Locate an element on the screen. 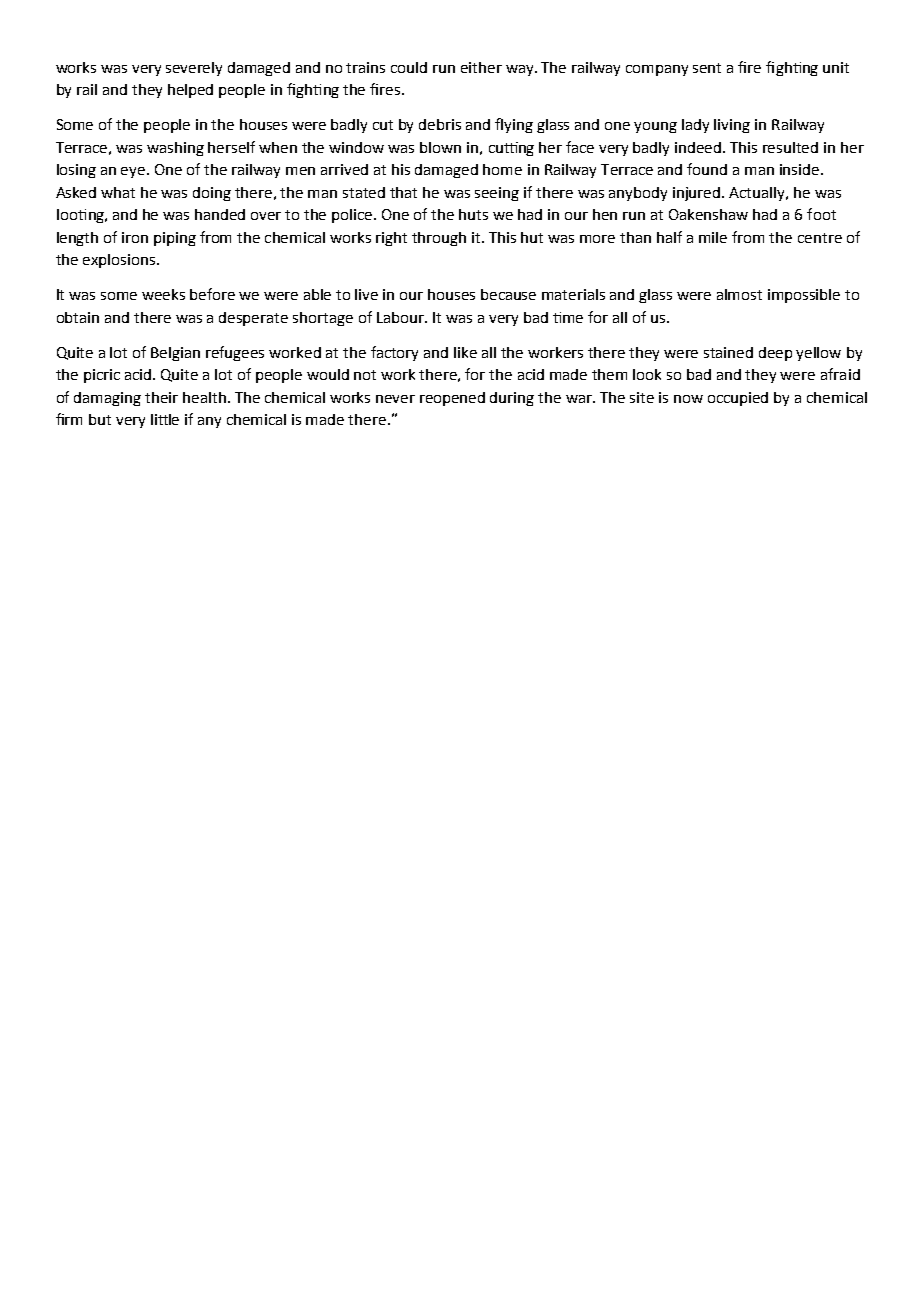 The width and height of the screenshot is (924, 1308). almost is located at coordinates (739, 294).
